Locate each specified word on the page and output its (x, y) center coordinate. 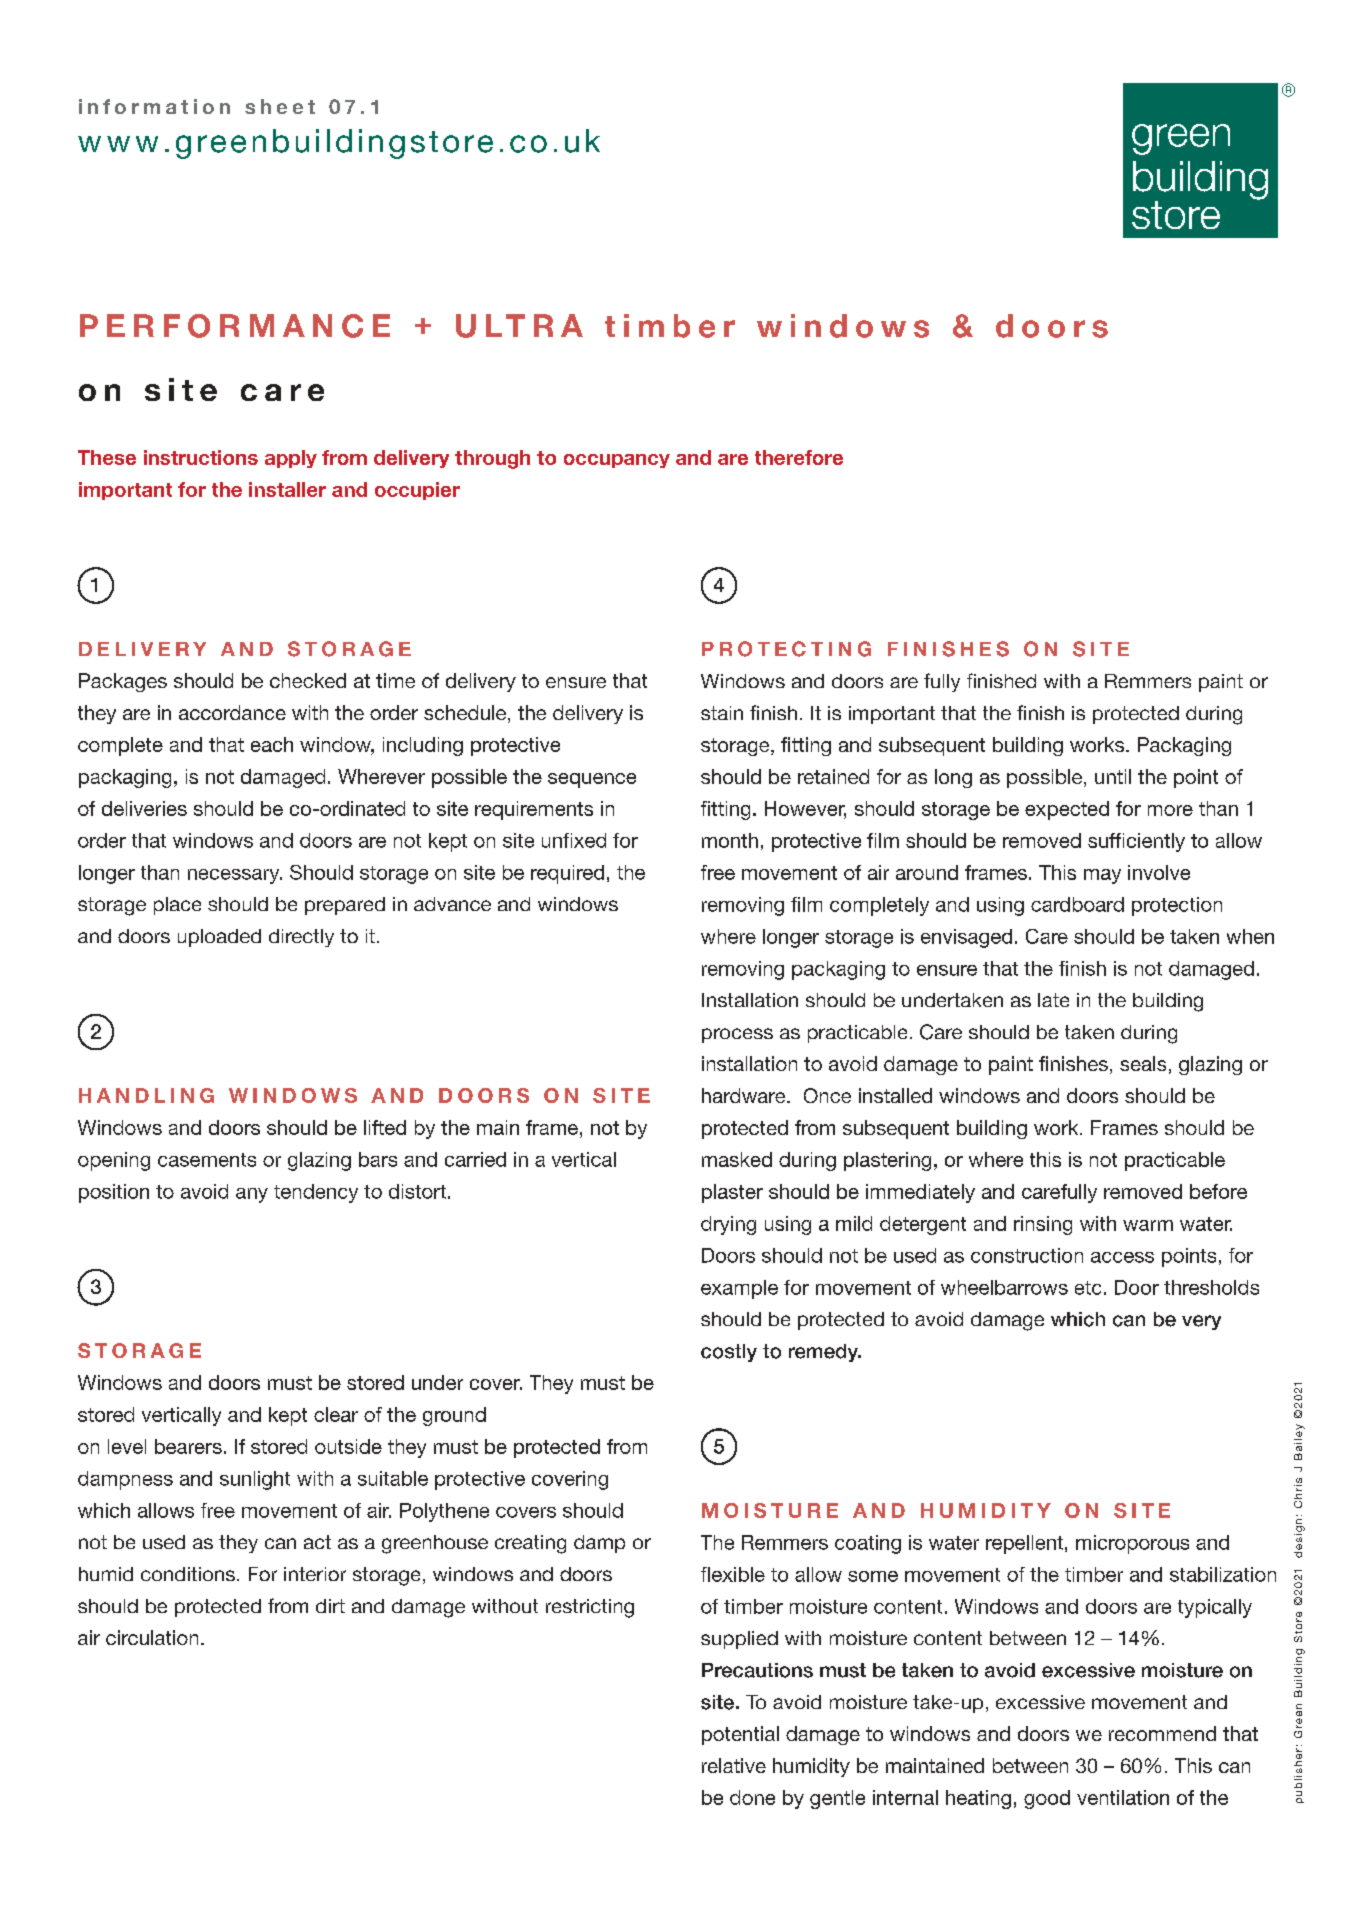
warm (1148, 1225)
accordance (232, 712)
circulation (152, 1637)
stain (722, 713)
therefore (799, 457)
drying (728, 1225)
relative (734, 1765)
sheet (280, 106)
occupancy (617, 461)
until (1113, 776)
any (252, 1195)
